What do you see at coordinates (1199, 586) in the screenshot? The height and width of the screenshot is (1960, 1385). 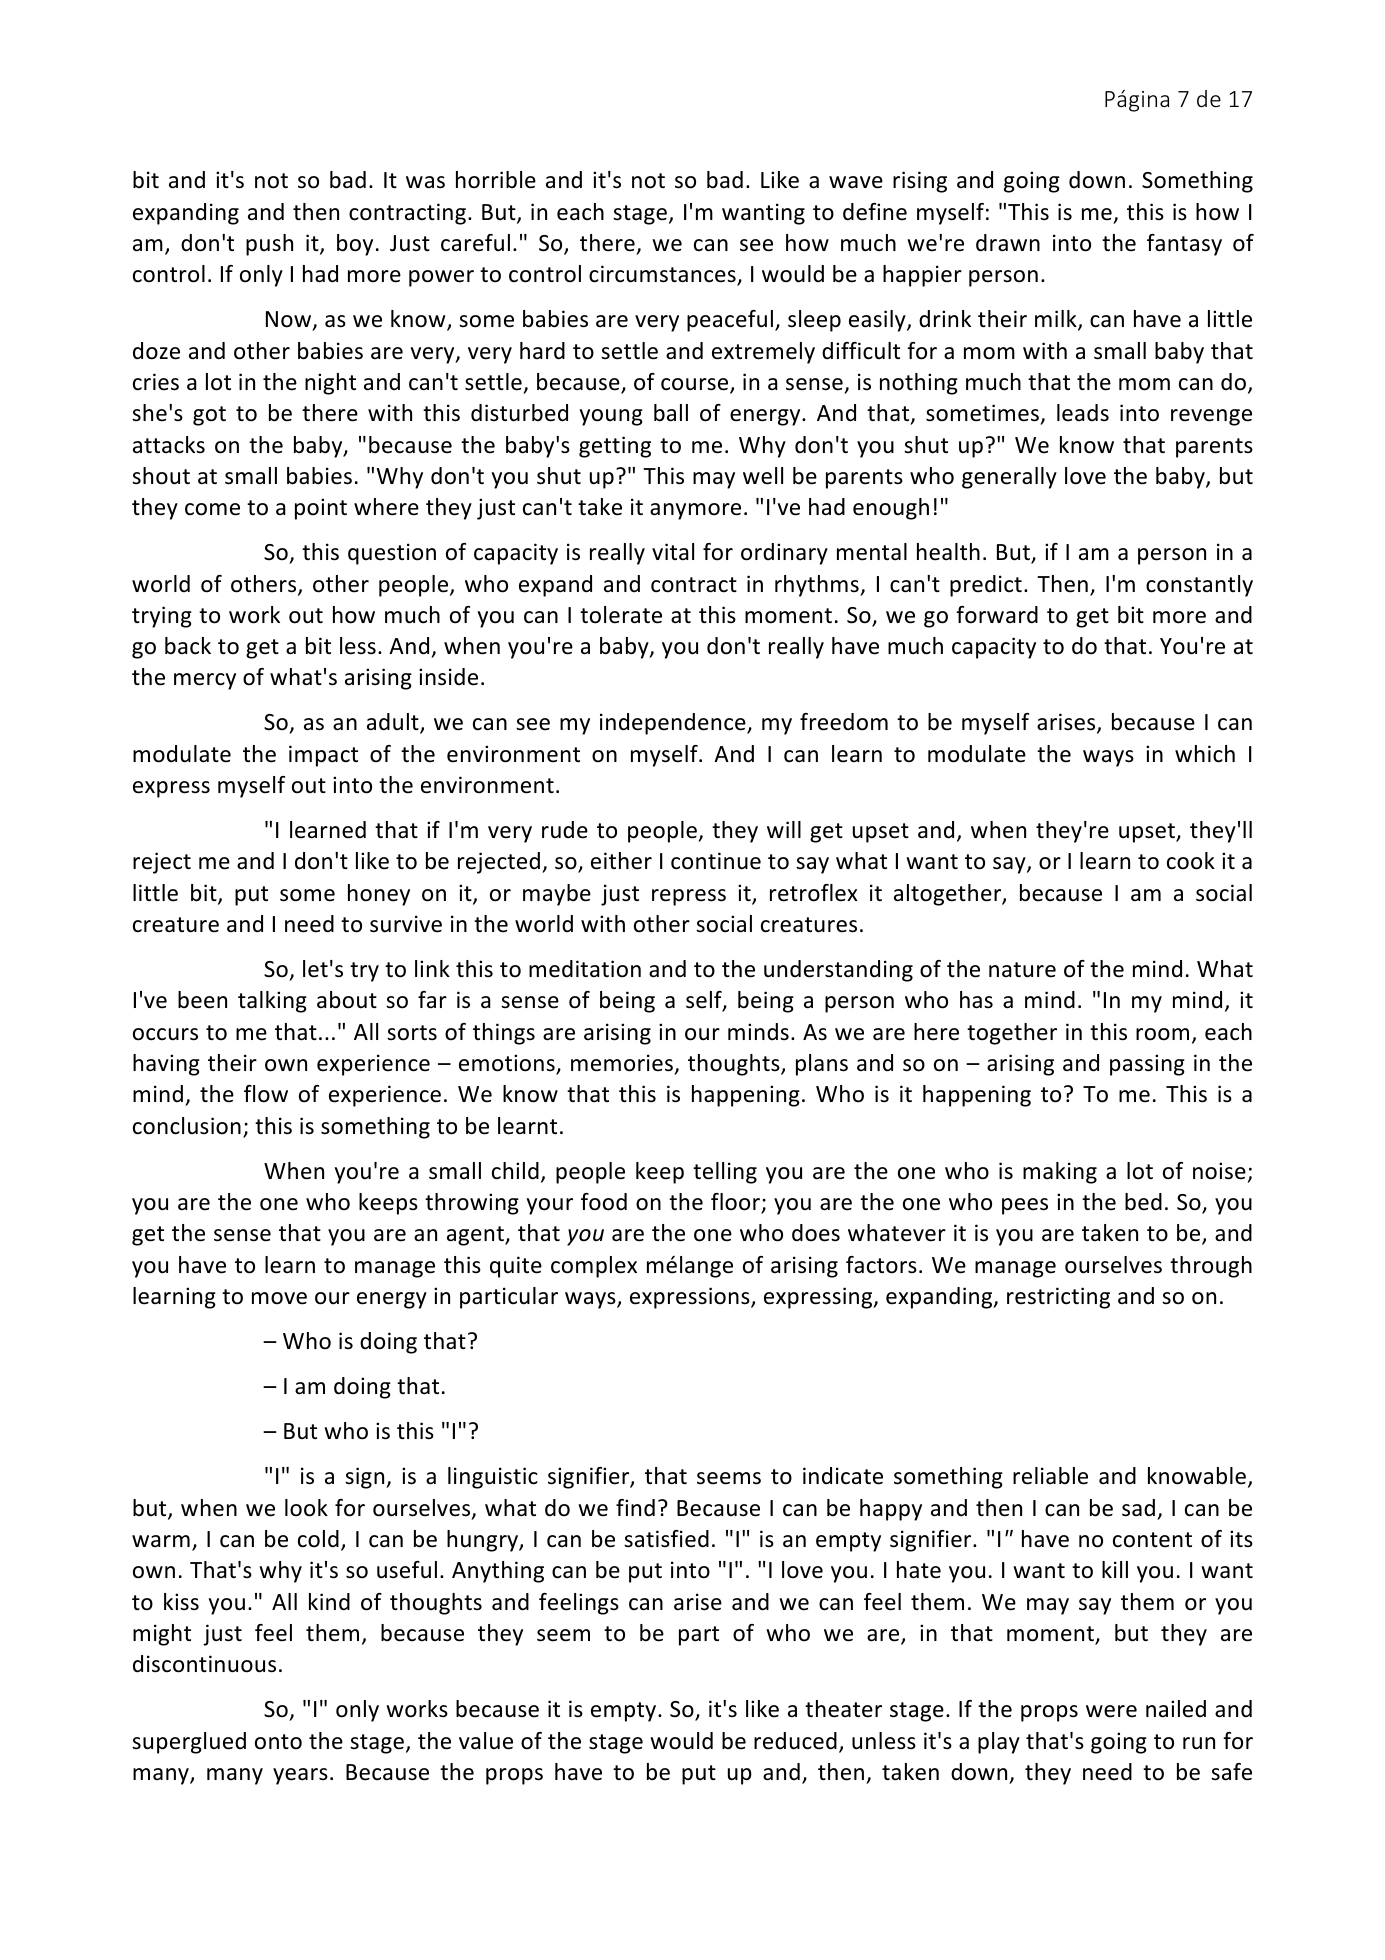 I see `constantly` at bounding box center [1199, 586].
